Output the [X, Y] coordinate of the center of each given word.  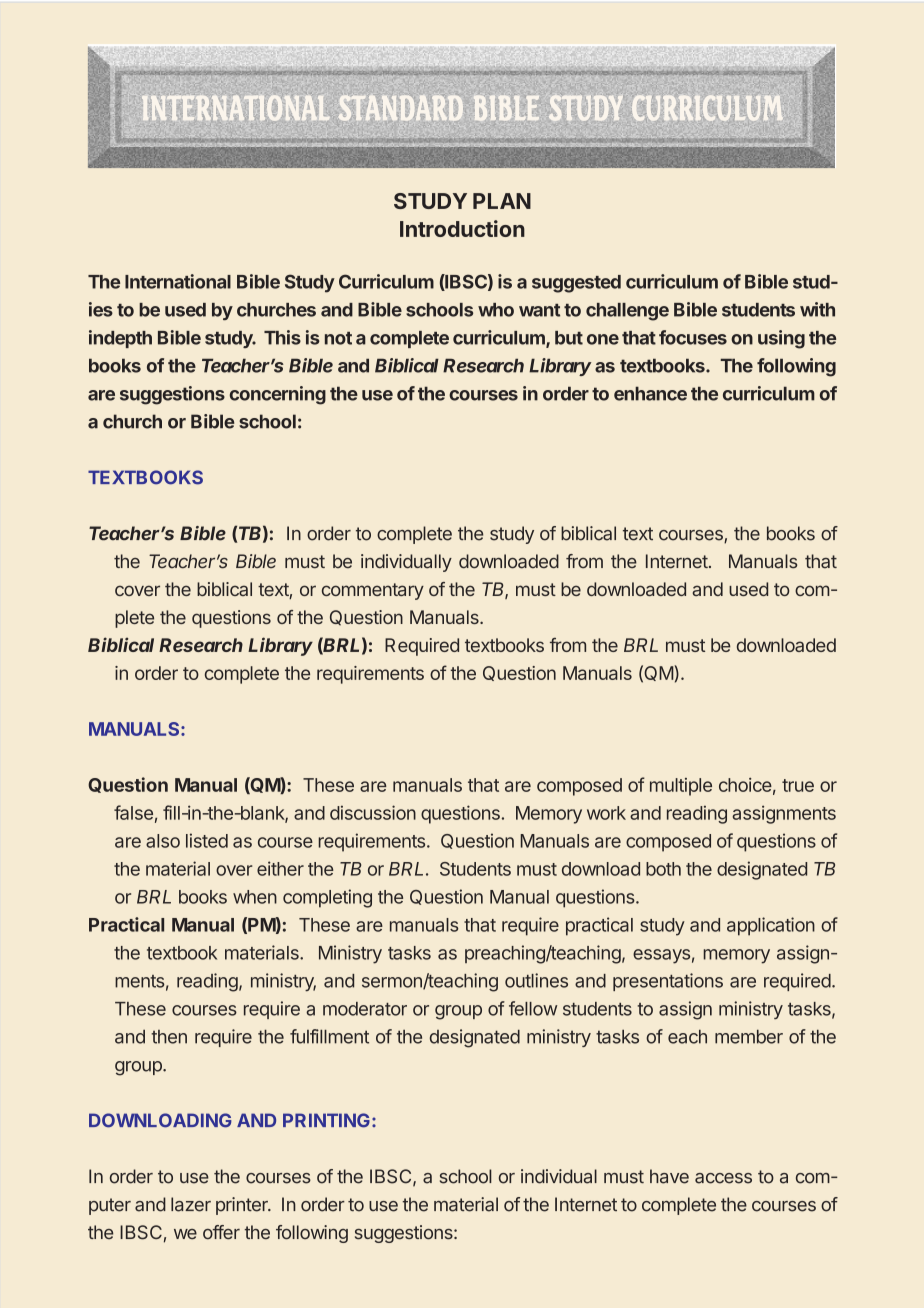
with [817, 309]
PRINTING [326, 1120]
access [723, 1178]
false [133, 812]
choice [745, 785]
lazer [191, 1204]
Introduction [462, 228]
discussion [373, 812]
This [282, 337]
